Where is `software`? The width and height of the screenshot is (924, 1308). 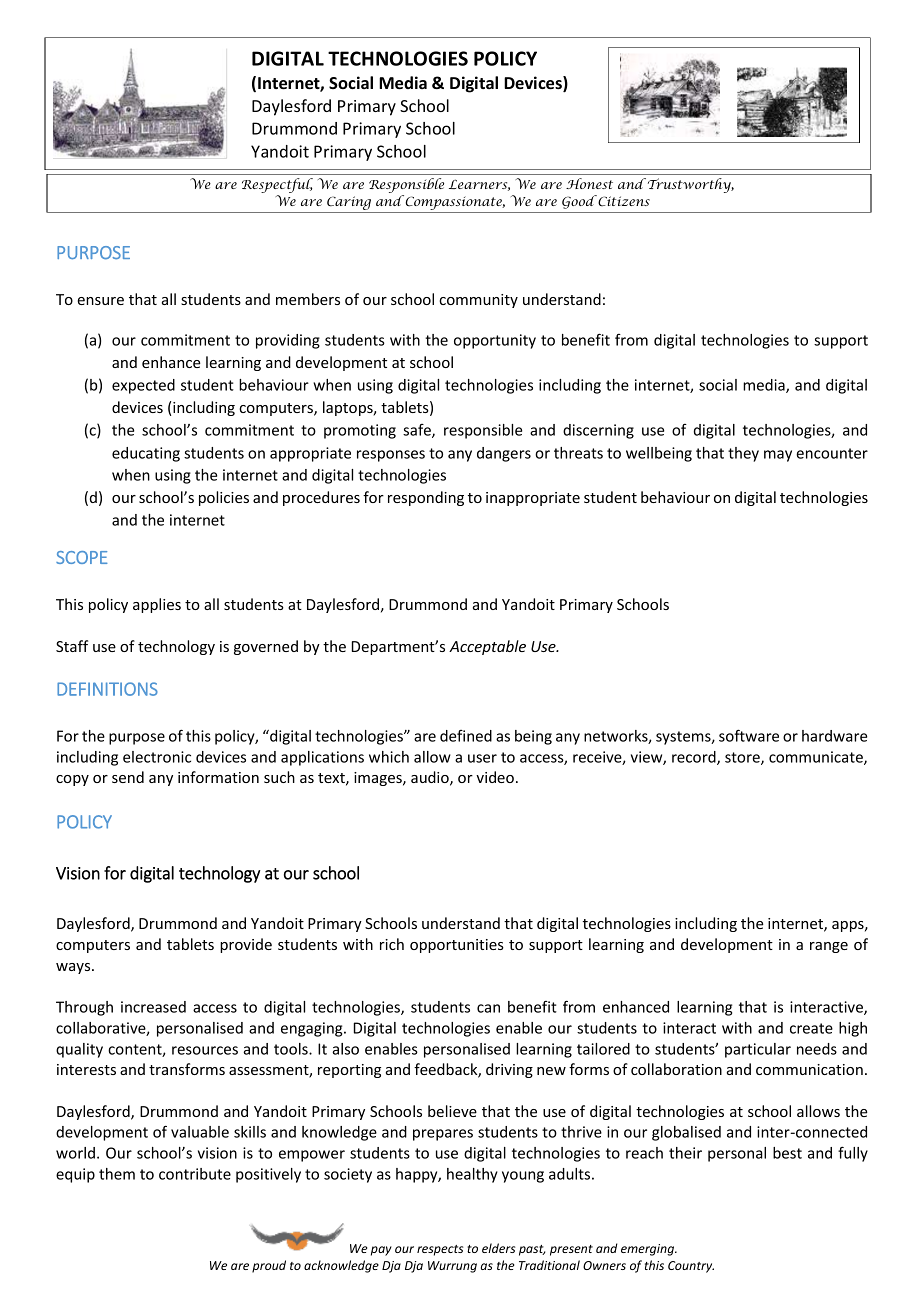
software is located at coordinates (749, 735).
